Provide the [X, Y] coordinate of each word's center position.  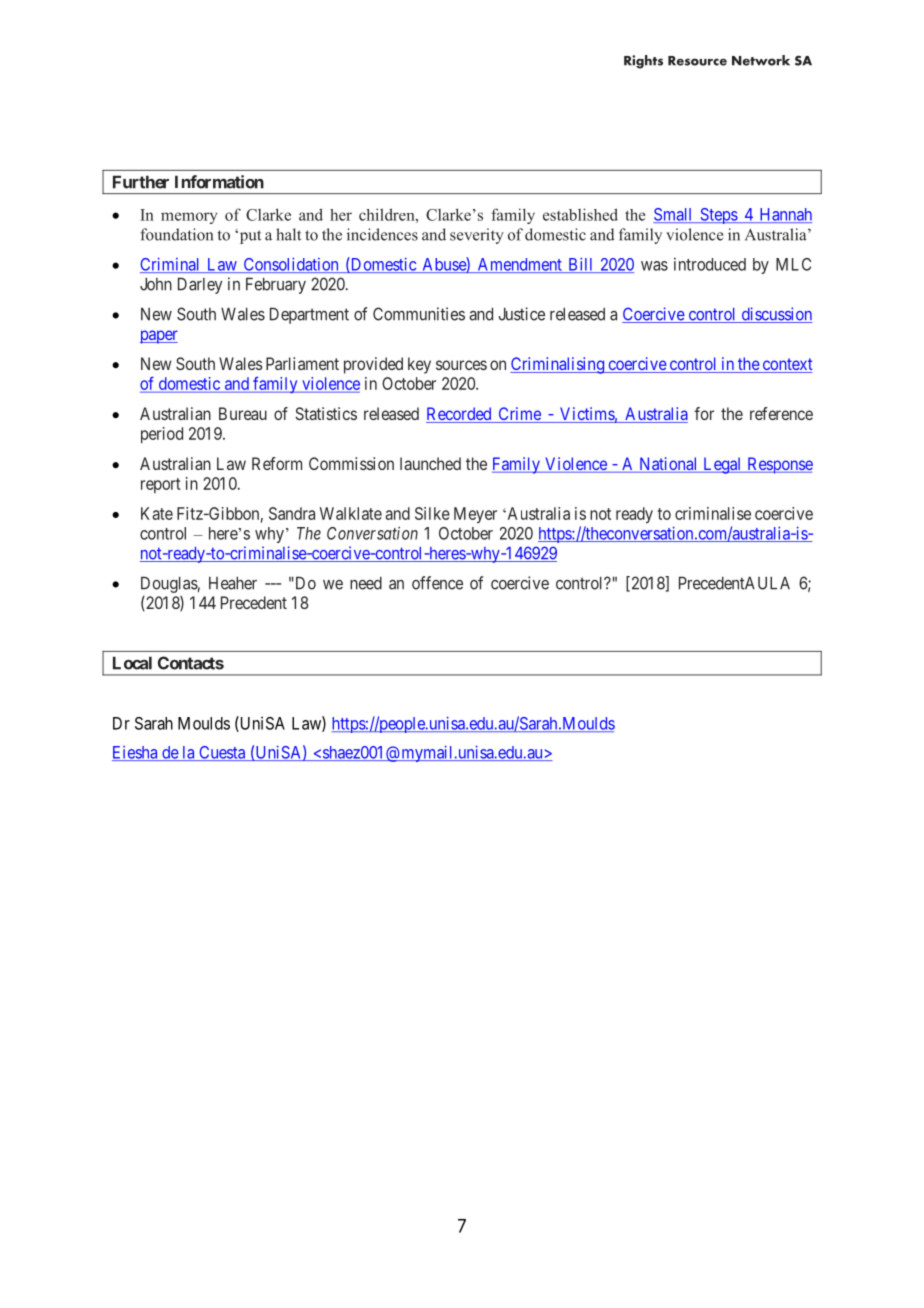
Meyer [475, 515]
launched [430, 463]
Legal [722, 465]
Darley [200, 285]
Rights [643, 62]
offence [437, 583]
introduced [710, 264]
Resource [697, 61]
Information [219, 182]
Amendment [519, 265]
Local [132, 663]
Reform [277, 463]
